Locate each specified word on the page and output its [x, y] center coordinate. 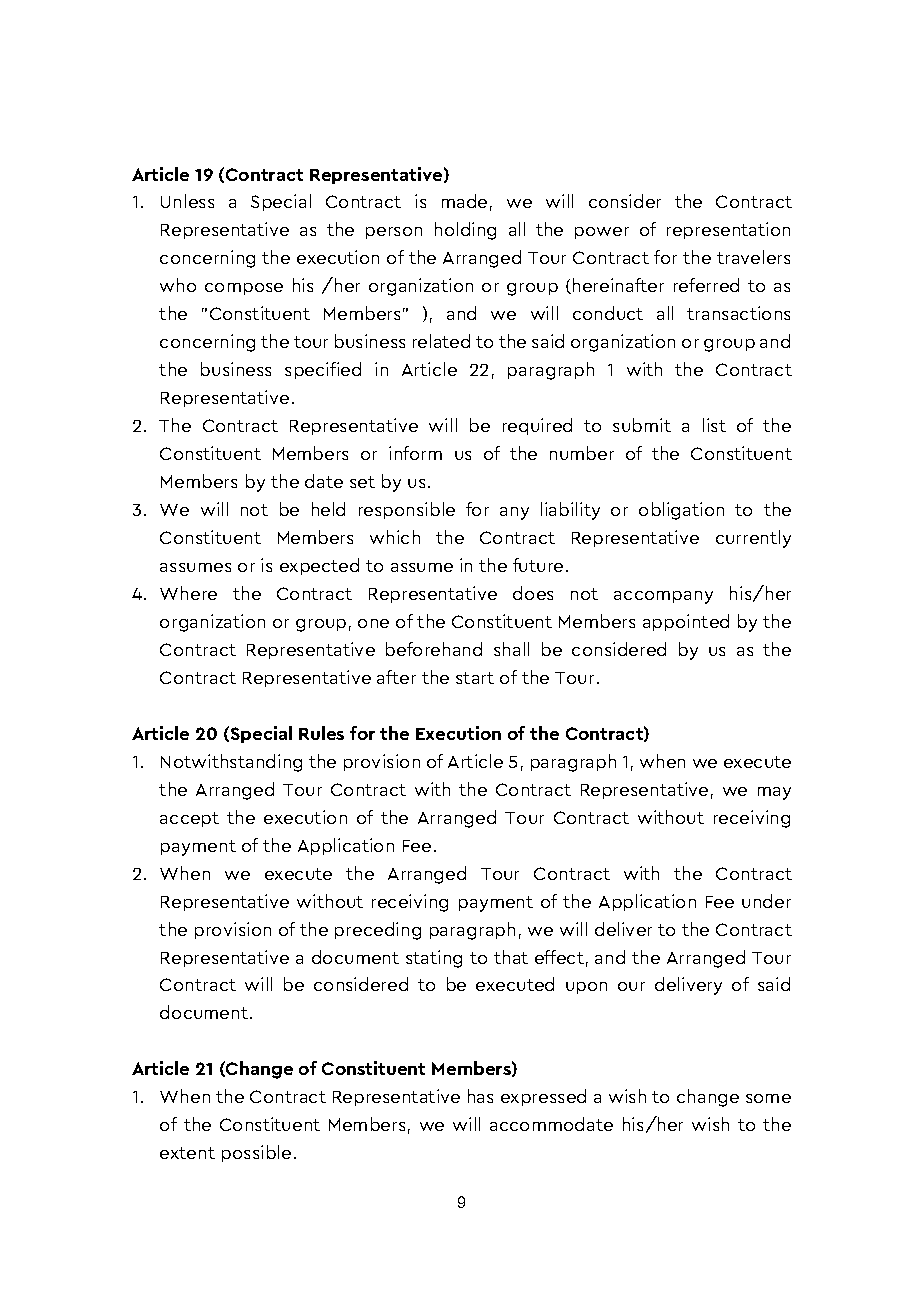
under [766, 901]
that [511, 957]
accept [189, 819]
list [714, 425]
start [475, 678]
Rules [321, 733]
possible [256, 1153]
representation [728, 230]
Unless [187, 201]
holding [465, 231]
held [328, 509]
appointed [686, 622]
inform [415, 453]
